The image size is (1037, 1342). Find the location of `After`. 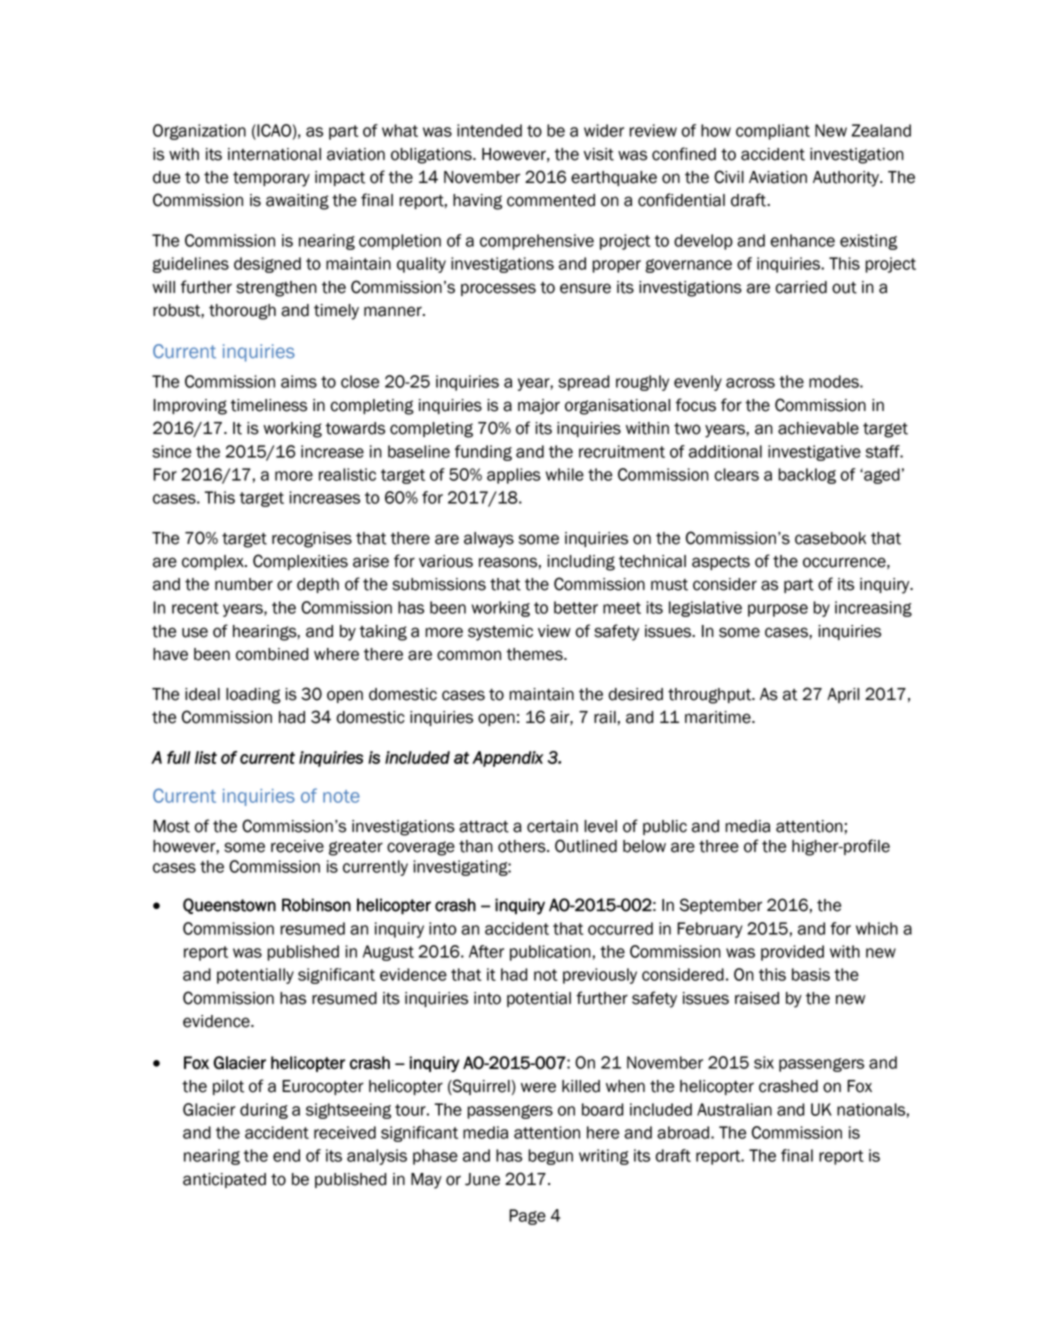

After is located at coordinates (486, 951).
